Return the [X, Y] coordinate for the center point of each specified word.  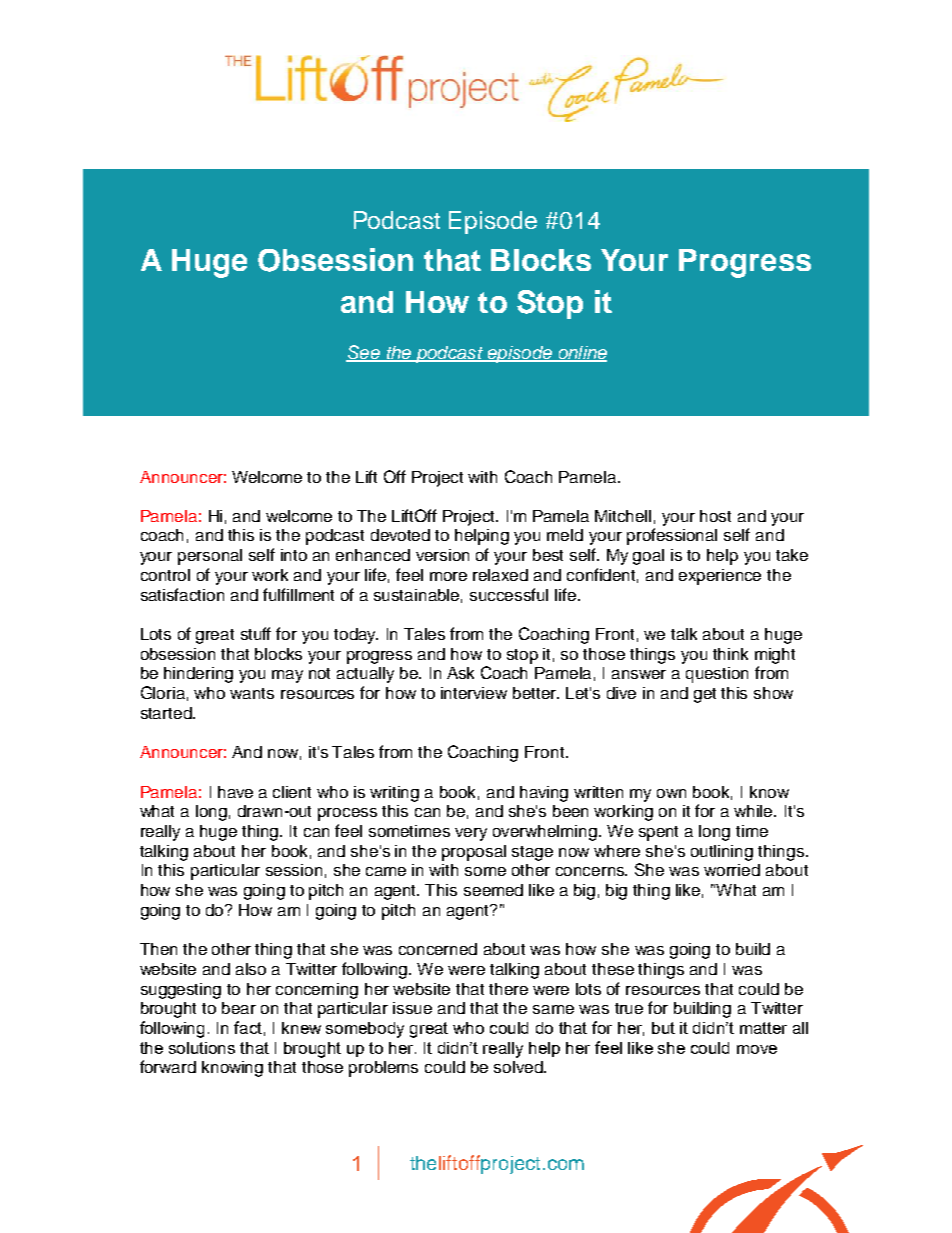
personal [210, 557]
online [581, 353]
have [235, 792]
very [471, 834]
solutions [202, 1048]
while [754, 811]
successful [509, 594]
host [715, 516]
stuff [256, 633]
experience [720, 577]
